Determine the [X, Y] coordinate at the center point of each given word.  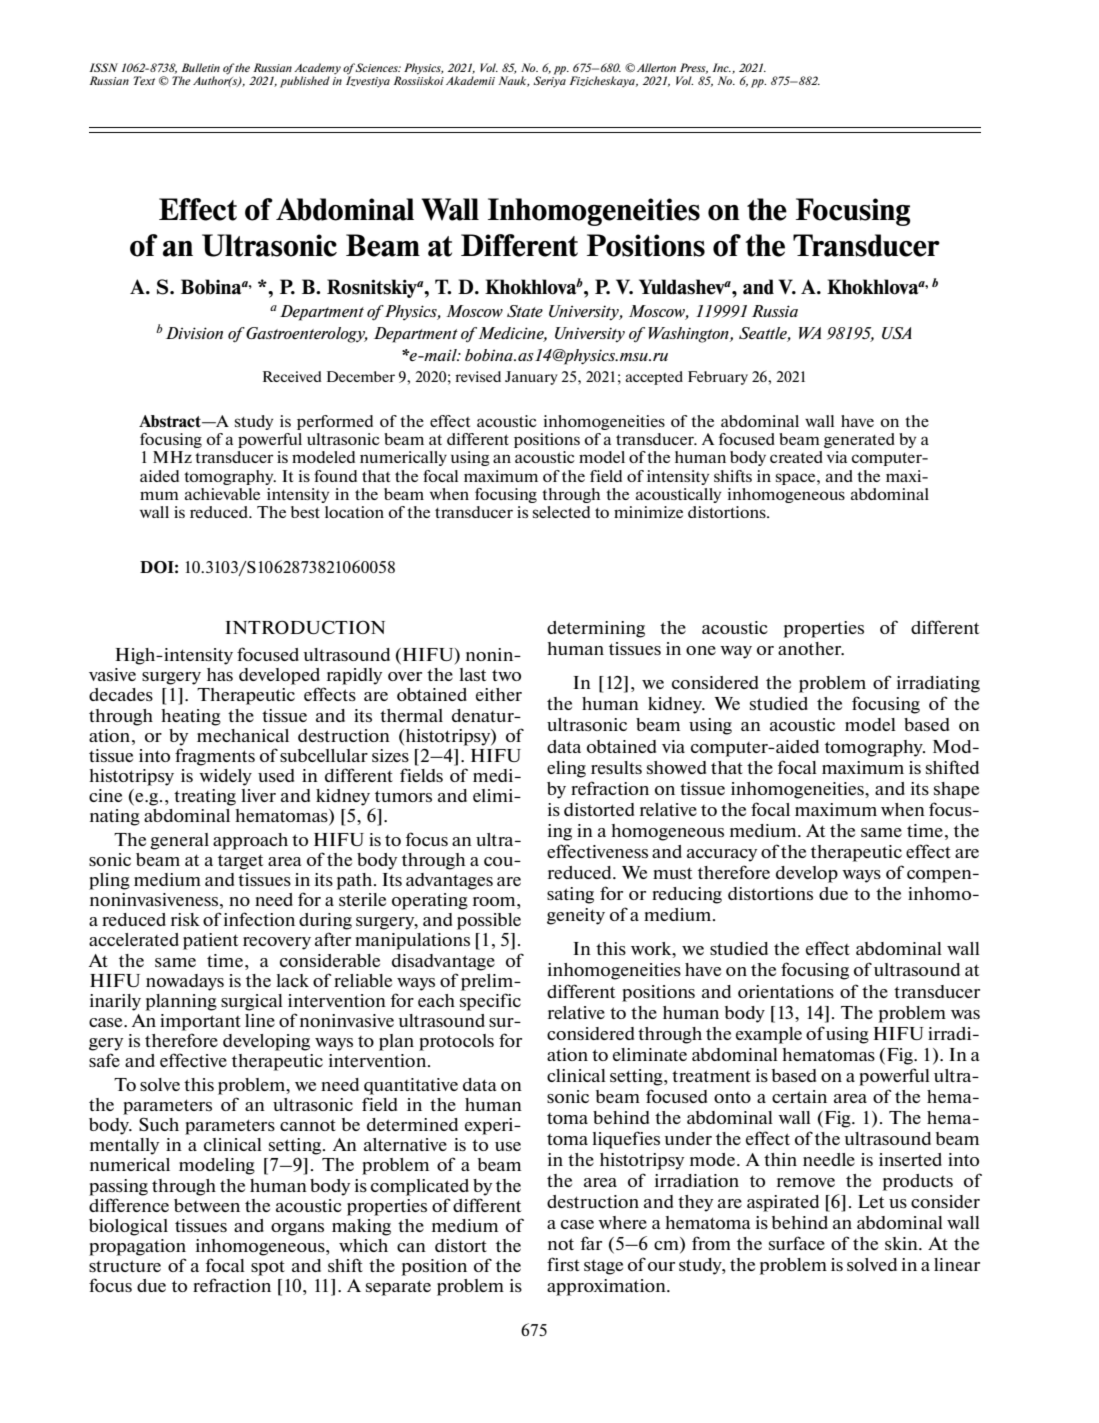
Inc [721, 67]
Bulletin [200, 67]
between [207, 1205]
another [811, 648]
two [506, 675]
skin [902, 1243]
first [563, 1264]
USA [897, 333]
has [220, 674]
